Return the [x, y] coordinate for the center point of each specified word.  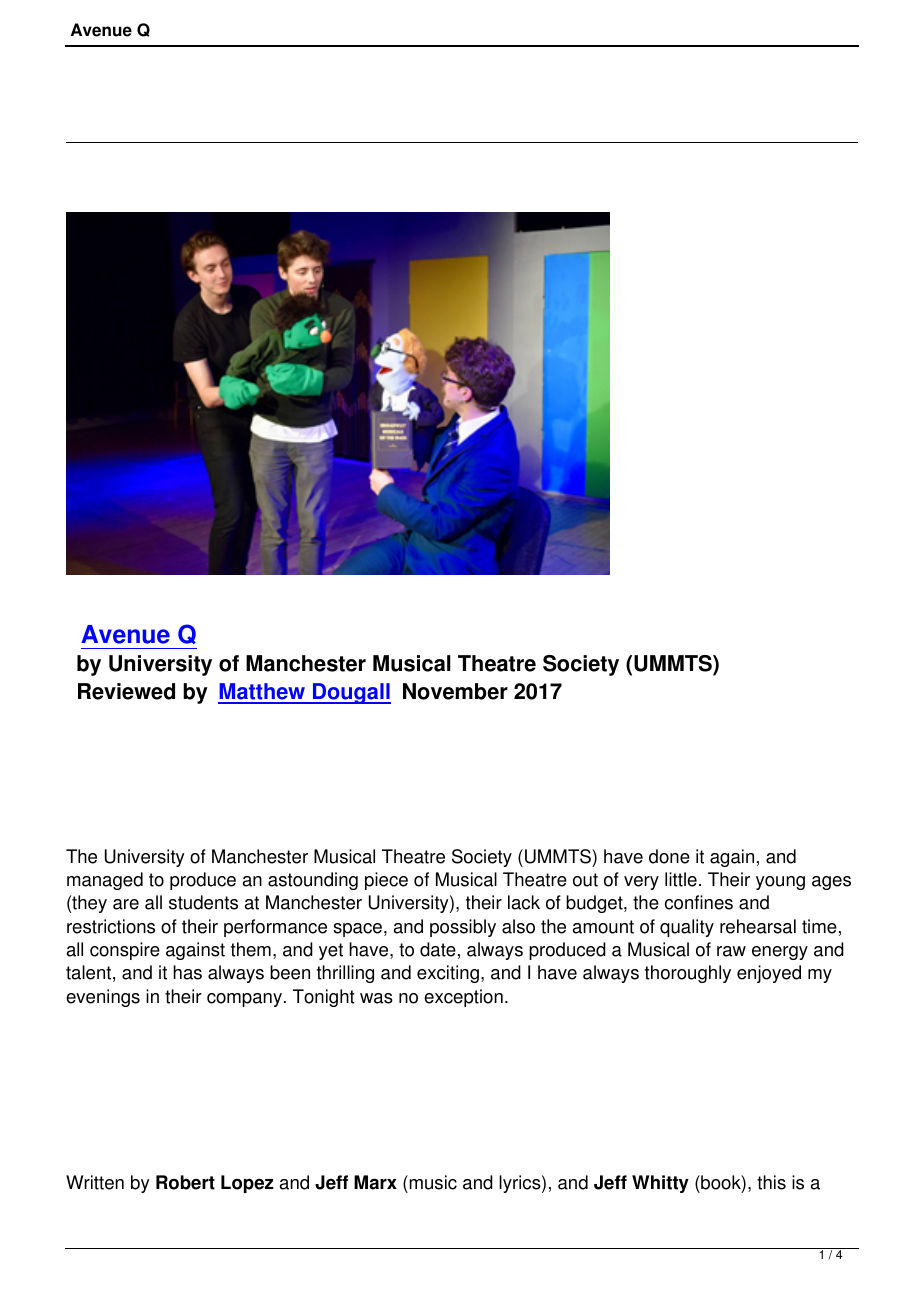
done [669, 856]
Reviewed [126, 691]
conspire [125, 951]
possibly [463, 928]
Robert [185, 1182]
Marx [375, 1182]
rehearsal [758, 926]
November [455, 691]
